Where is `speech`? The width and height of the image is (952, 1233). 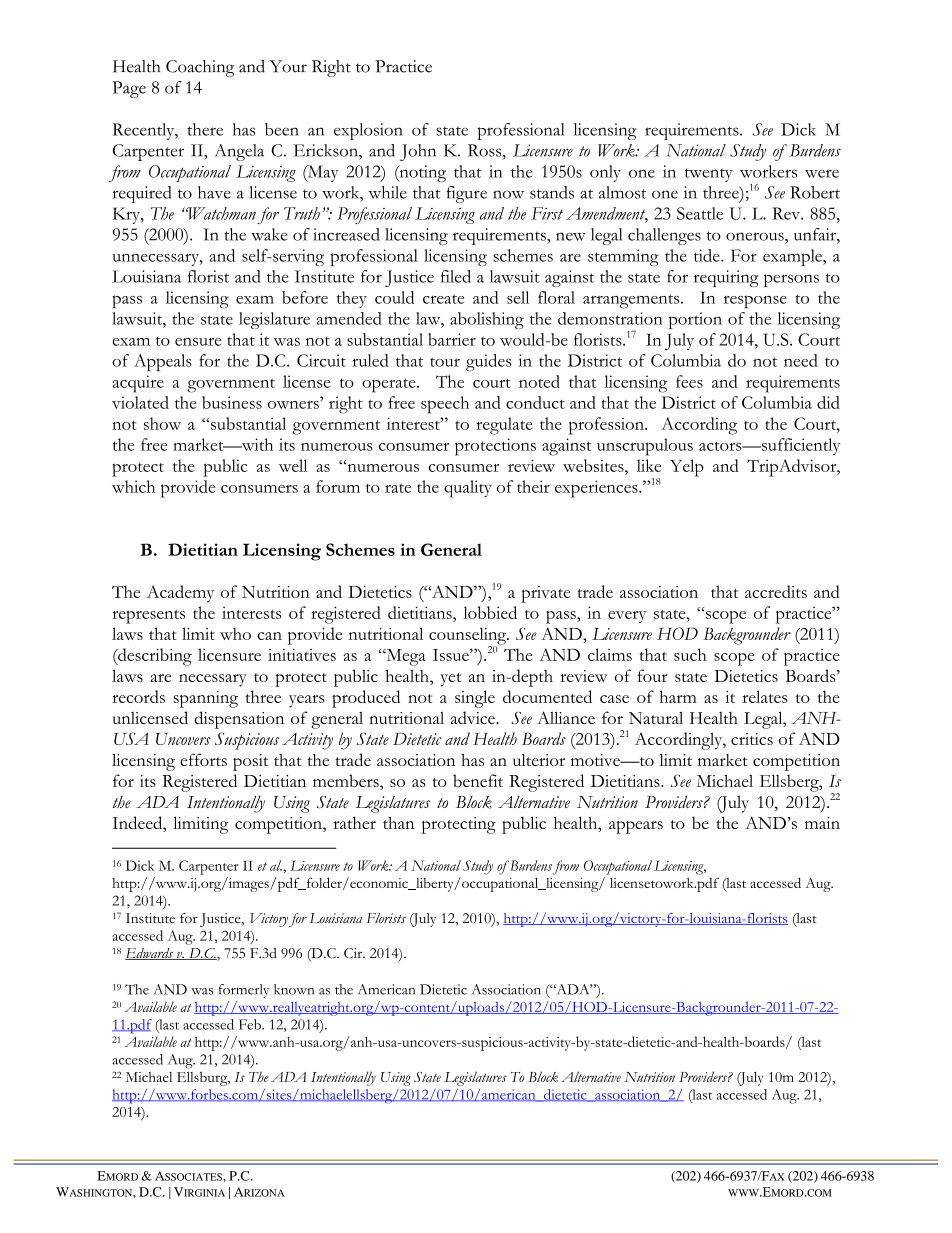
speech is located at coordinates (445, 405).
